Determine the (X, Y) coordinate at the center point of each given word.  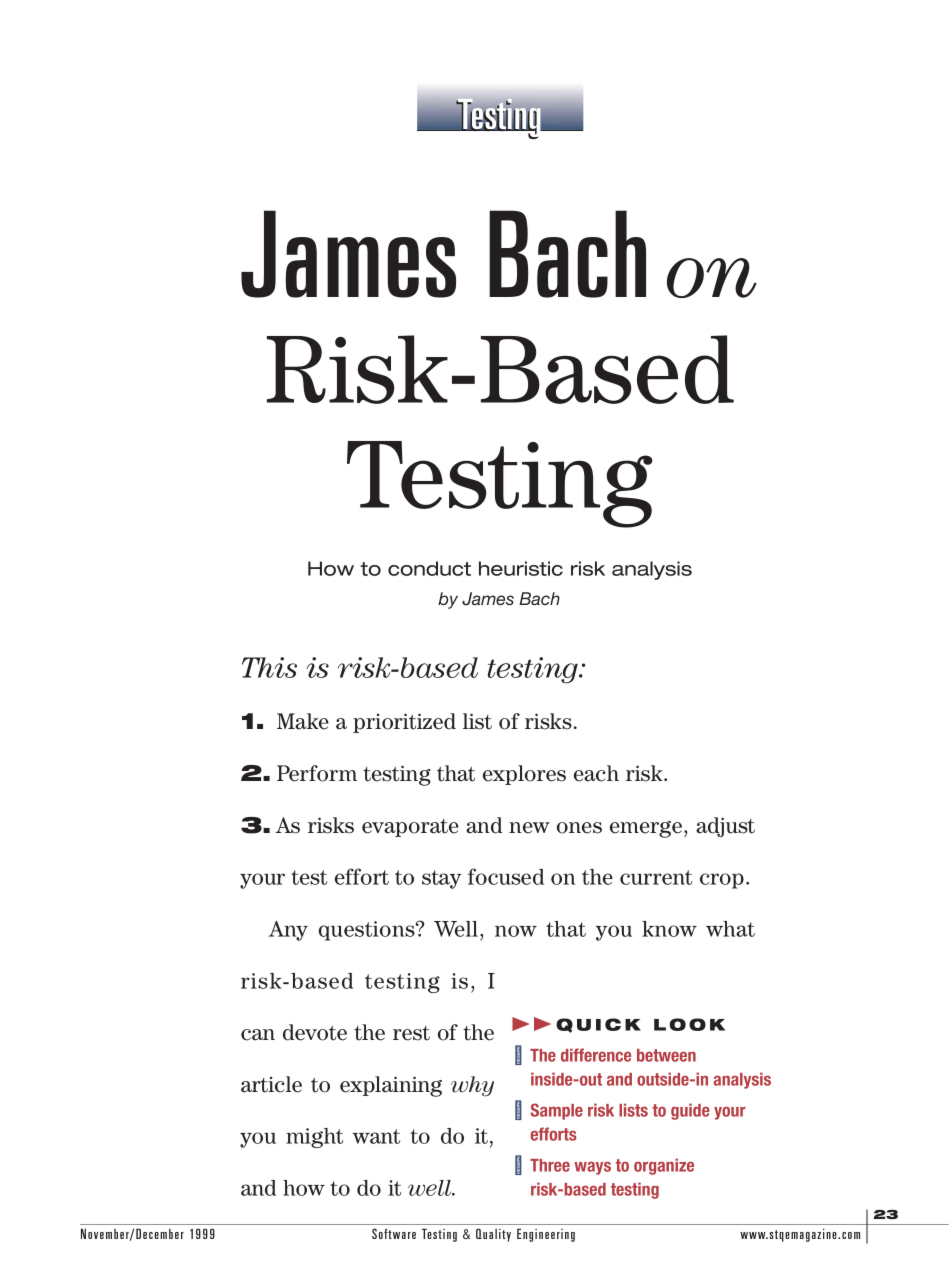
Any (288, 931)
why (472, 1086)
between (666, 1055)
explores (524, 775)
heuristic (521, 568)
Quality (493, 1235)
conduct (429, 568)
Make (303, 721)
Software (394, 1233)
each (596, 773)
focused (506, 876)
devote (315, 1032)
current (656, 877)
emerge (646, 829)
